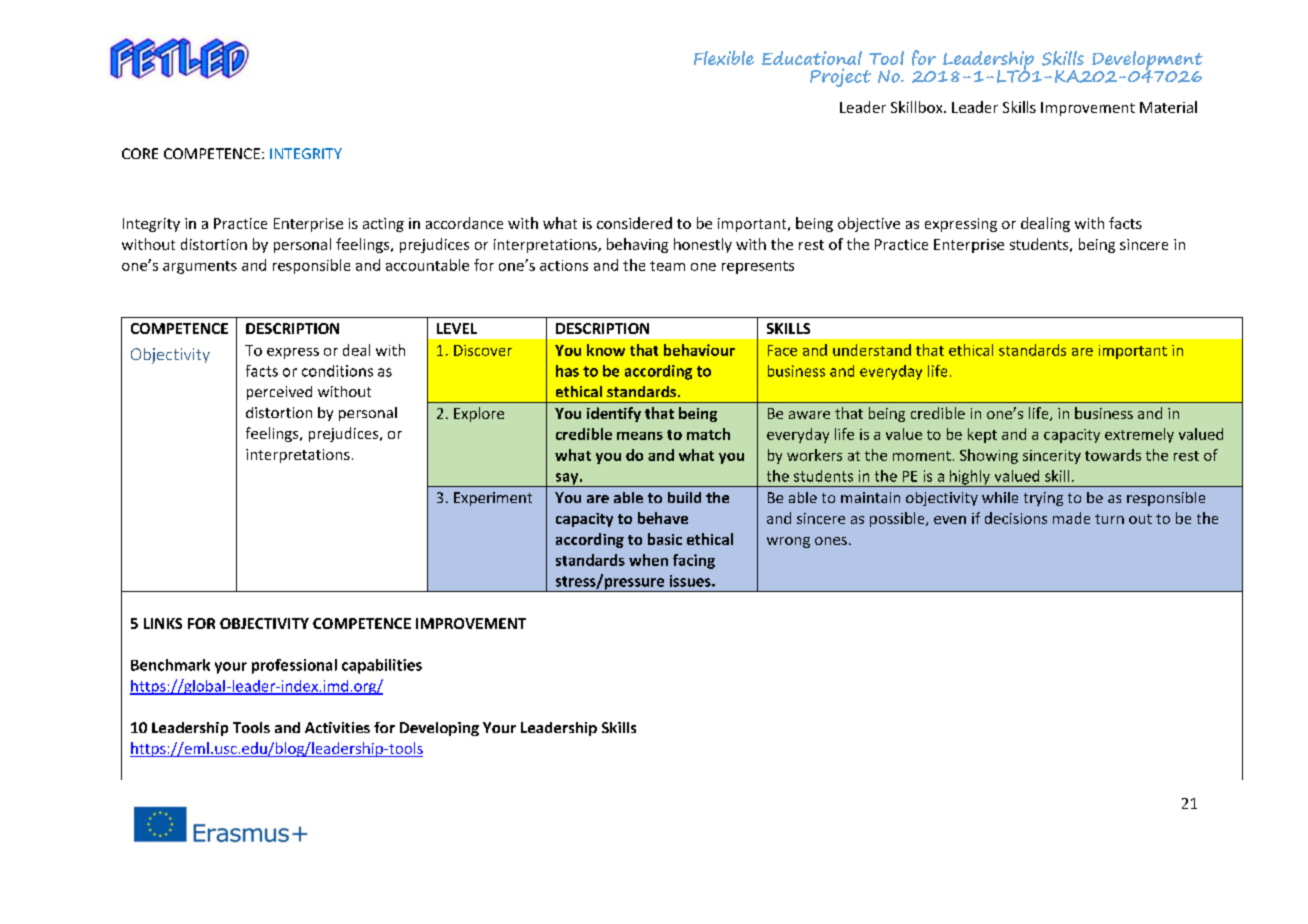 The height and width of the screenshot is (924, 1308). Describe the element at coordinates (982, 435) in the screenshot. I see `kept` at that location.
